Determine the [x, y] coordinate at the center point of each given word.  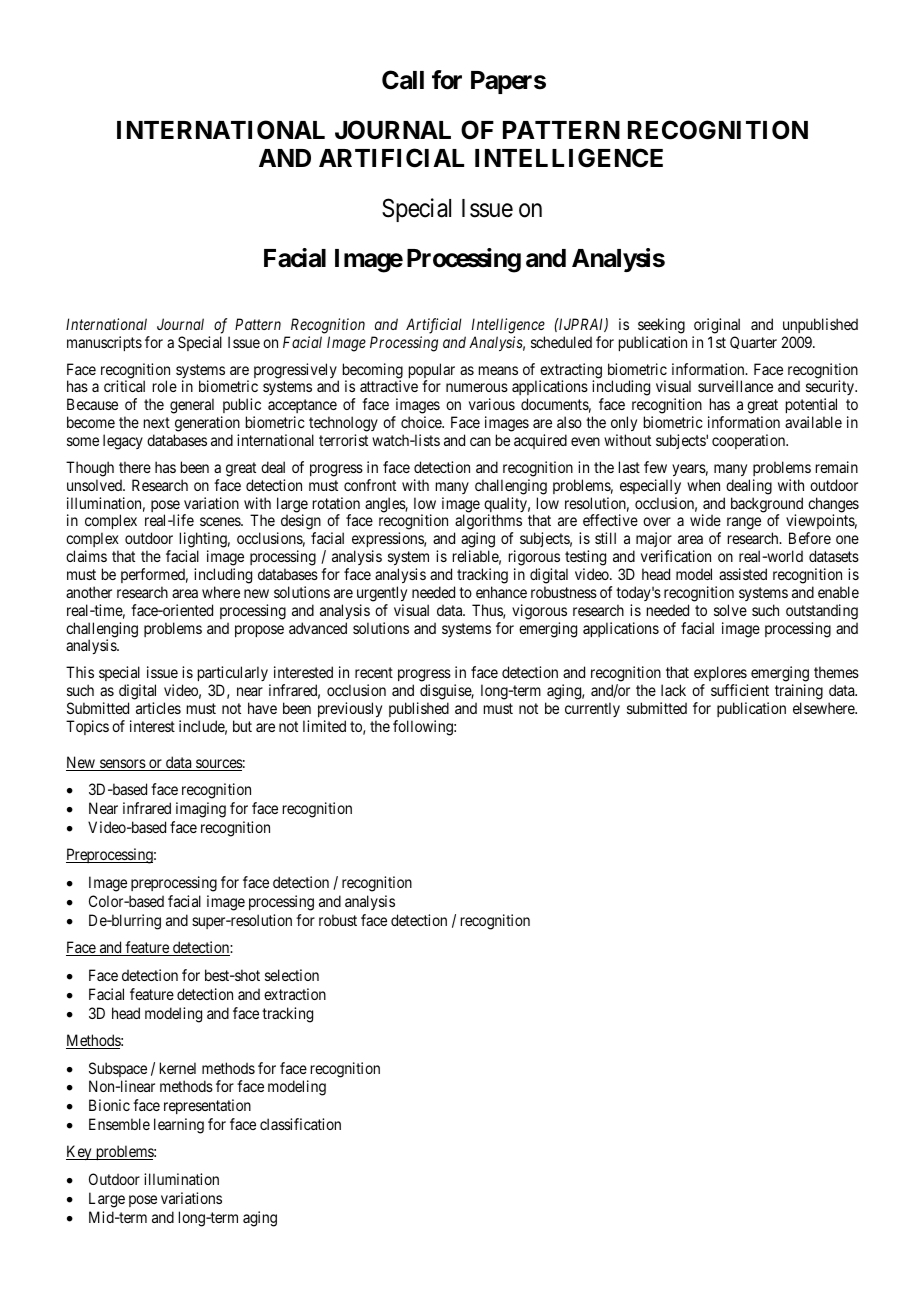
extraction [295, 994]
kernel [178, 1068]
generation [207, 425]
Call [403, 80]
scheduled [561, 342]
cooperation [750, 441]
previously [350, 709]
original [717, 326]
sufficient [740, 690]
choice [422, 422]
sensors [122, 765]
